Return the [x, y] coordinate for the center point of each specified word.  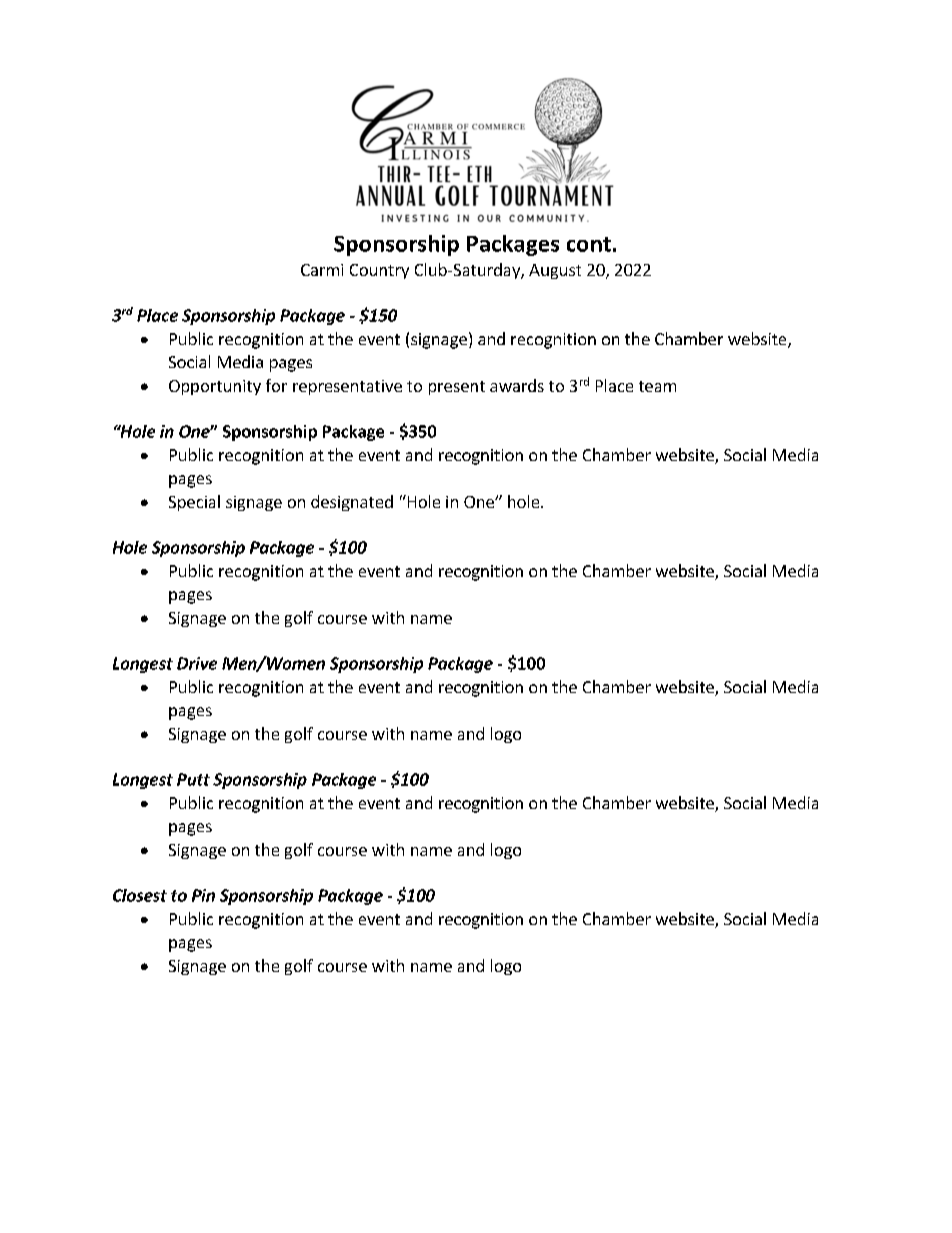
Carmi [322, 270]
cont [589, 244]
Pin [203, 895]
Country [379, 271]
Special [194, 503]
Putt [193, 779]
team [657, 386]
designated [352, 503]
